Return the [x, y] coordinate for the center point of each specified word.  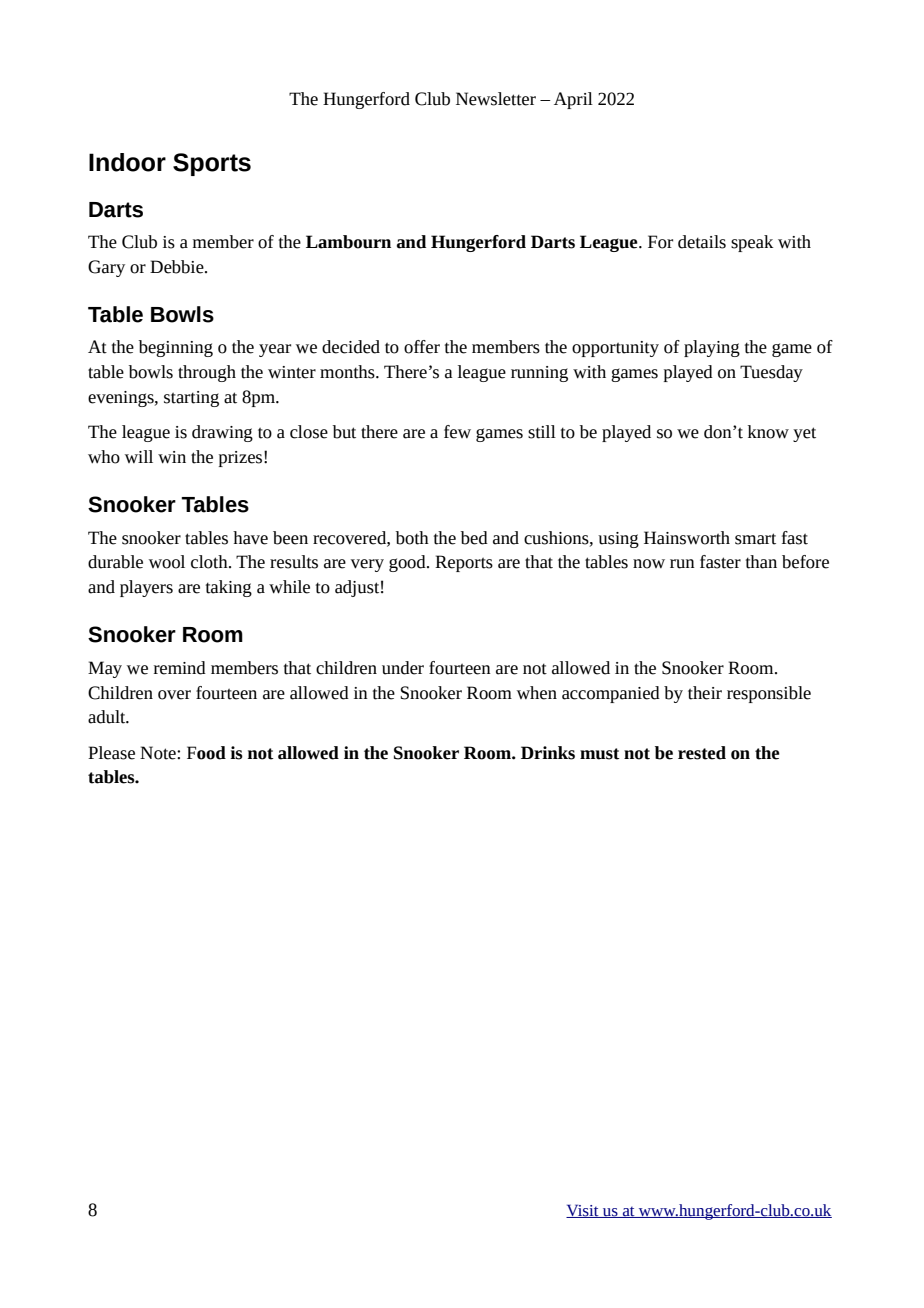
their [705, 693]
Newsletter [496, 99]
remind [180, 668]
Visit [583, 1211]
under [403, 668]
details [702, 242]
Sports [212, 164]
